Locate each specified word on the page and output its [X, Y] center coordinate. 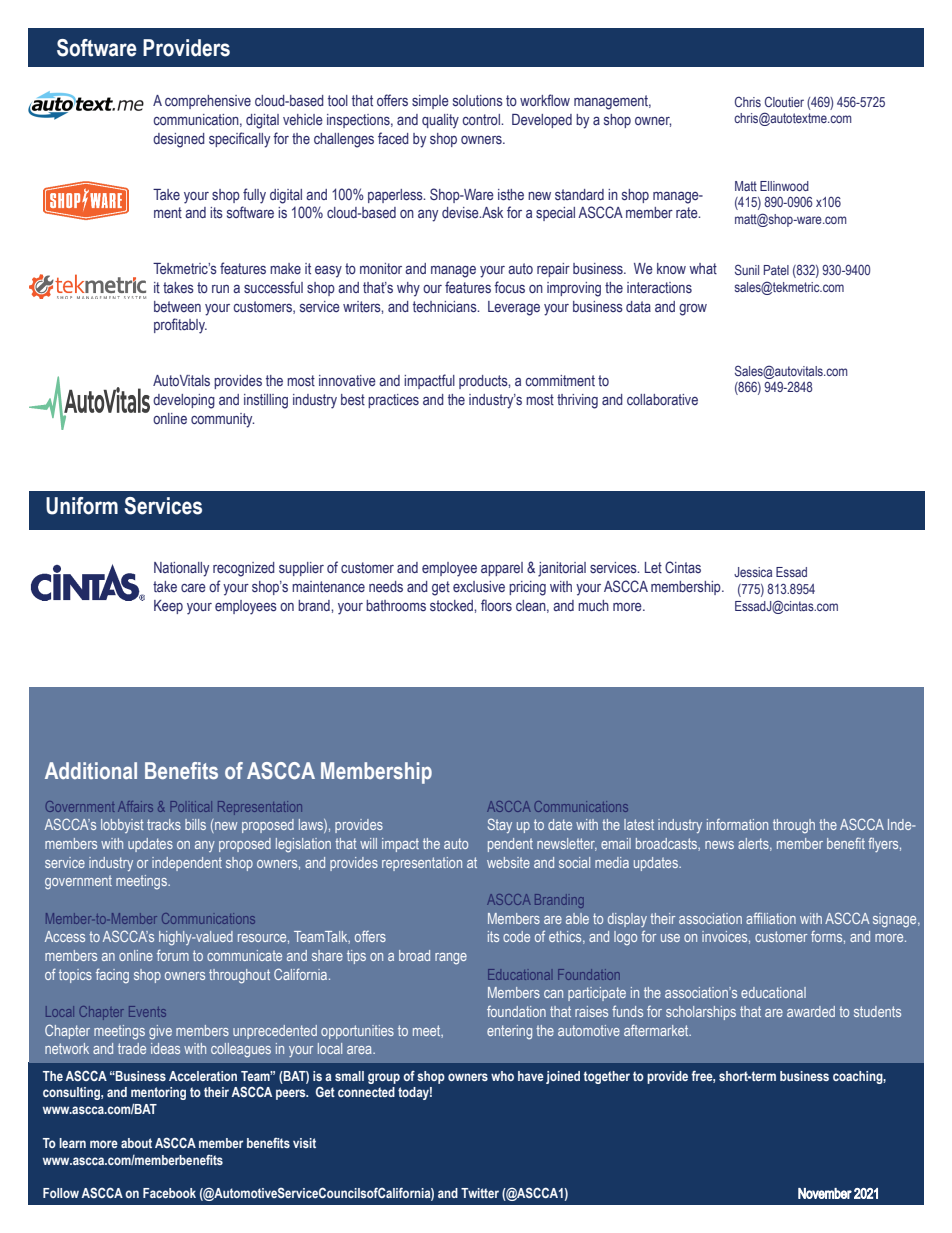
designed [179, 140]
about [136, 1143]
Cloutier [784, 101]
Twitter [480, 1193]
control [482, 119]
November [825, 1193]
